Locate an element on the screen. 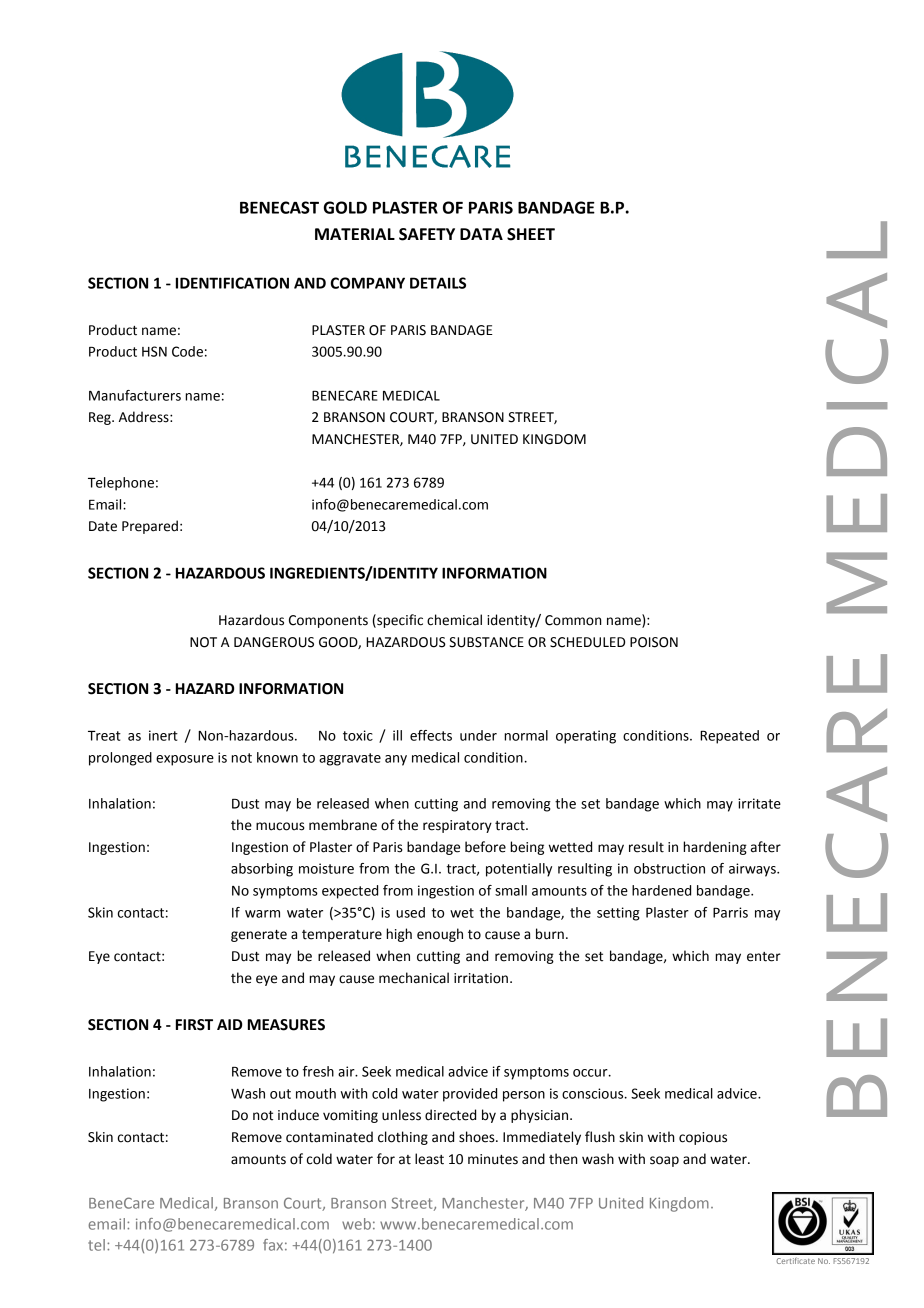 The height and width of the screenshot is (1308, 924). obstruction is located at coordinates (669, 868).
